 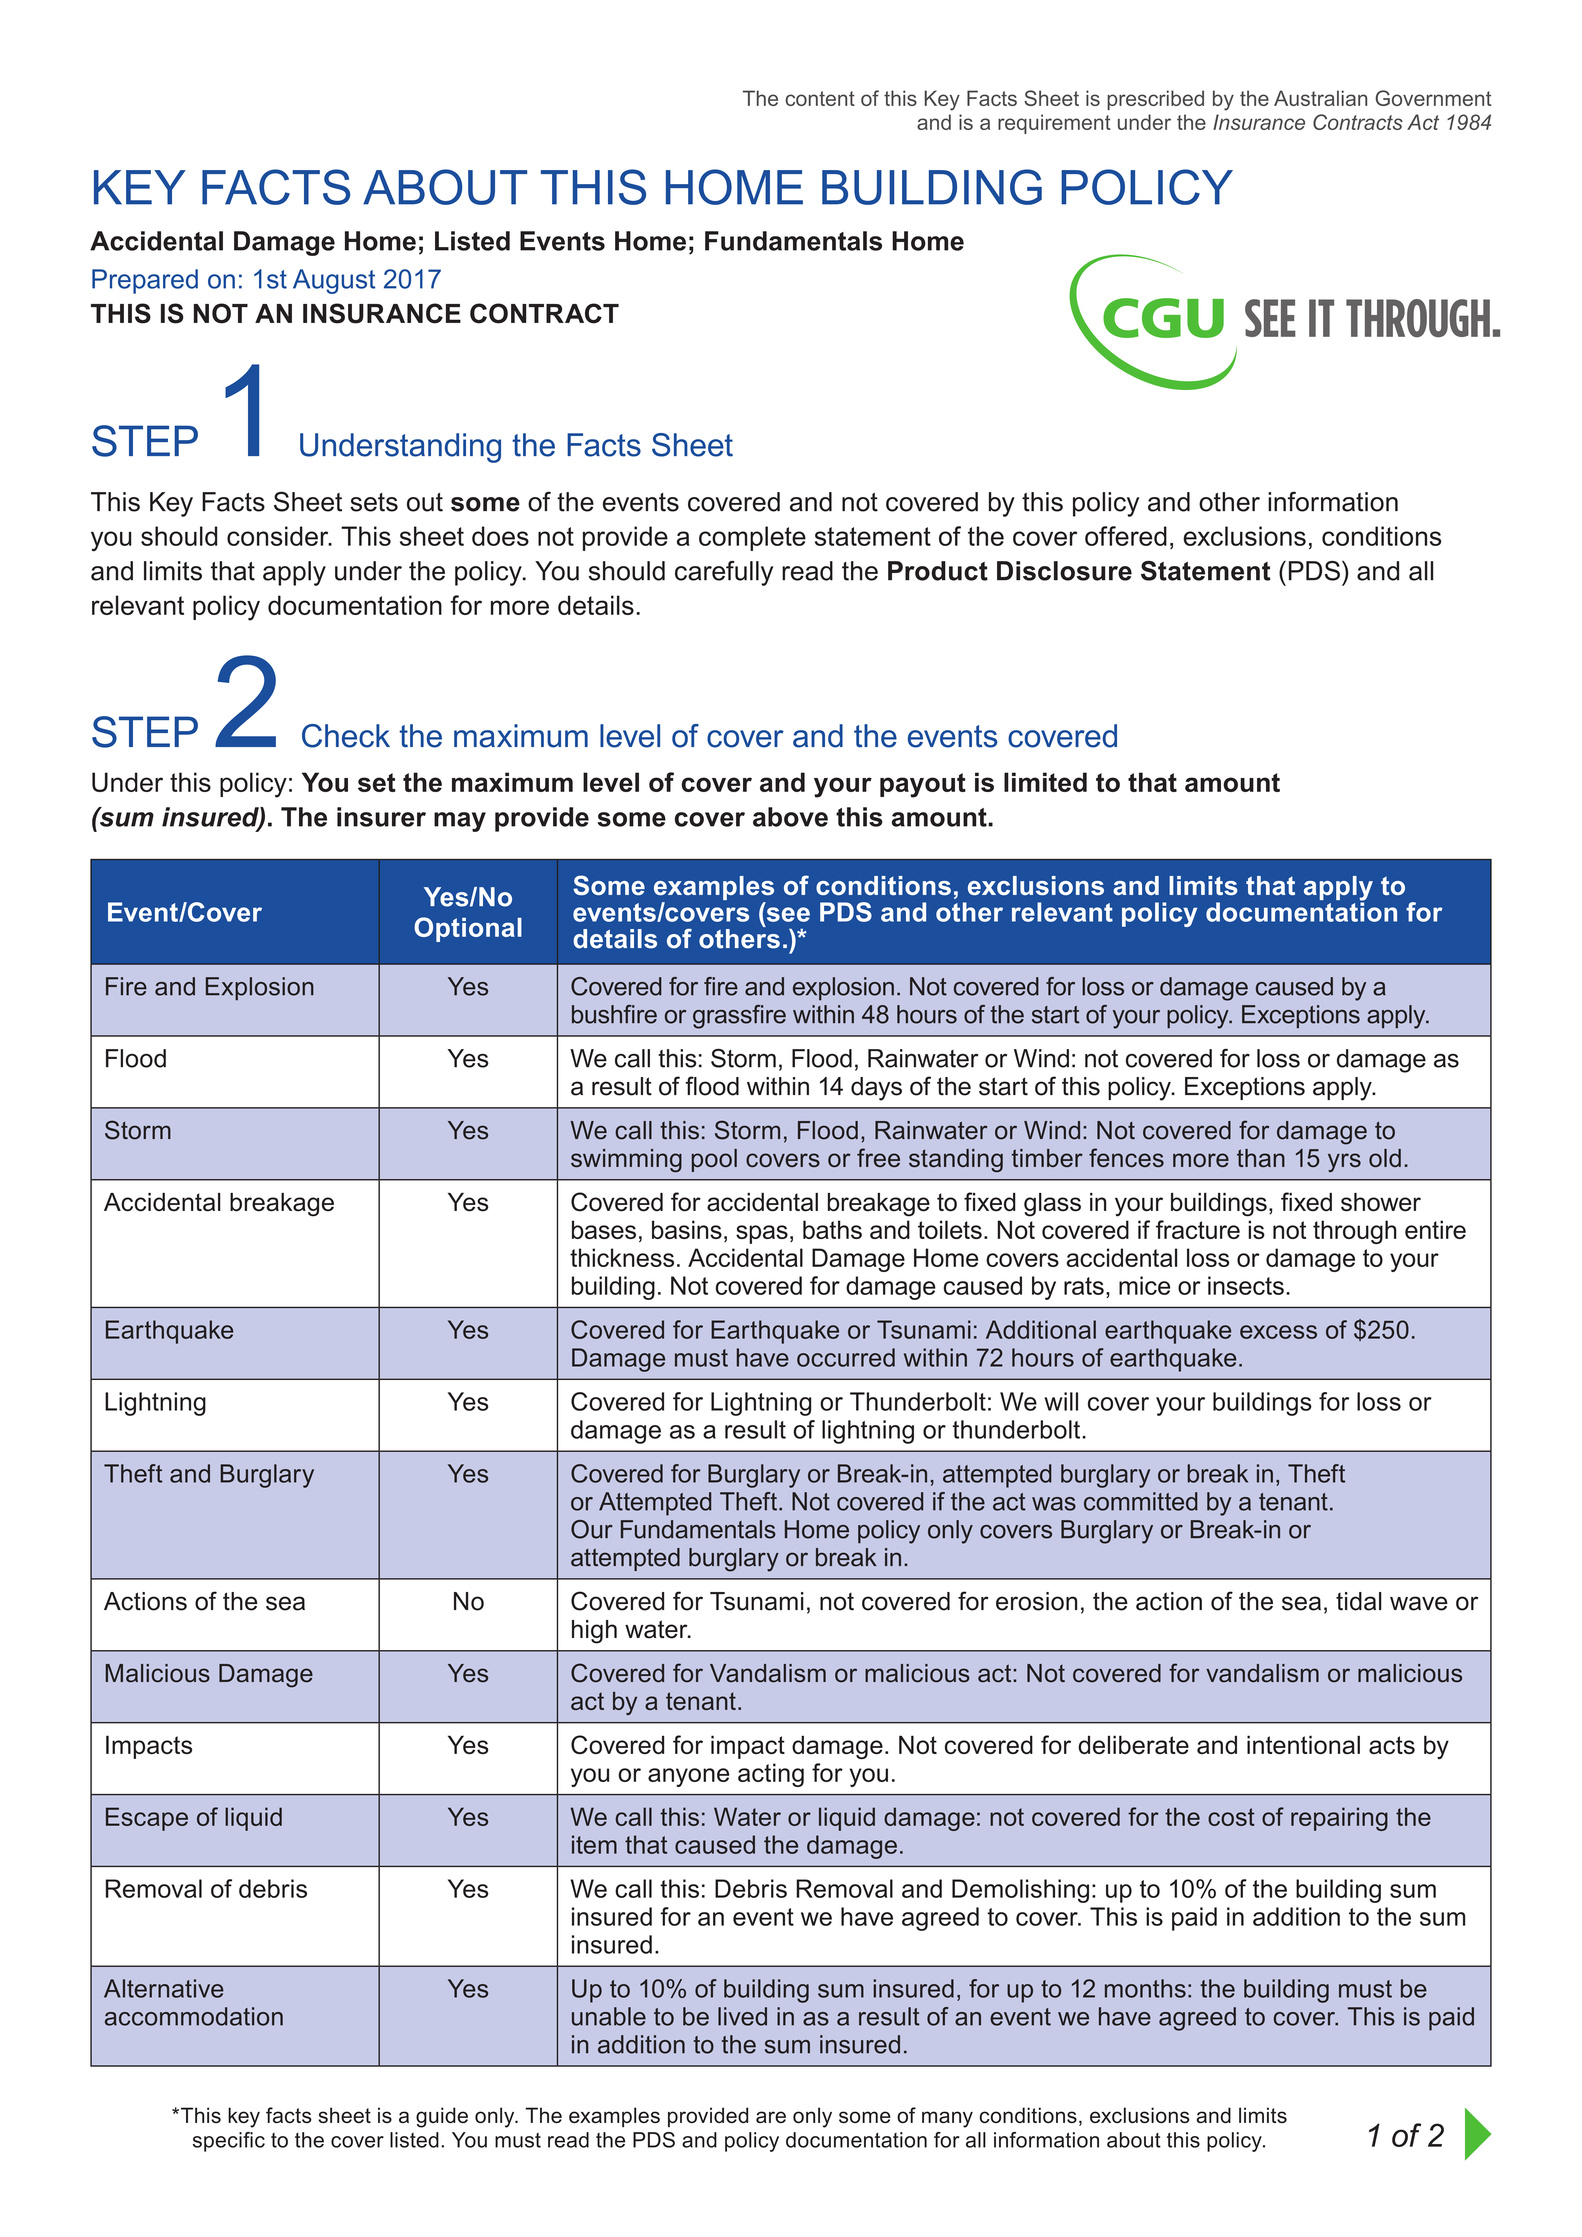 I want to click on August, so click(x=334, y=281).
